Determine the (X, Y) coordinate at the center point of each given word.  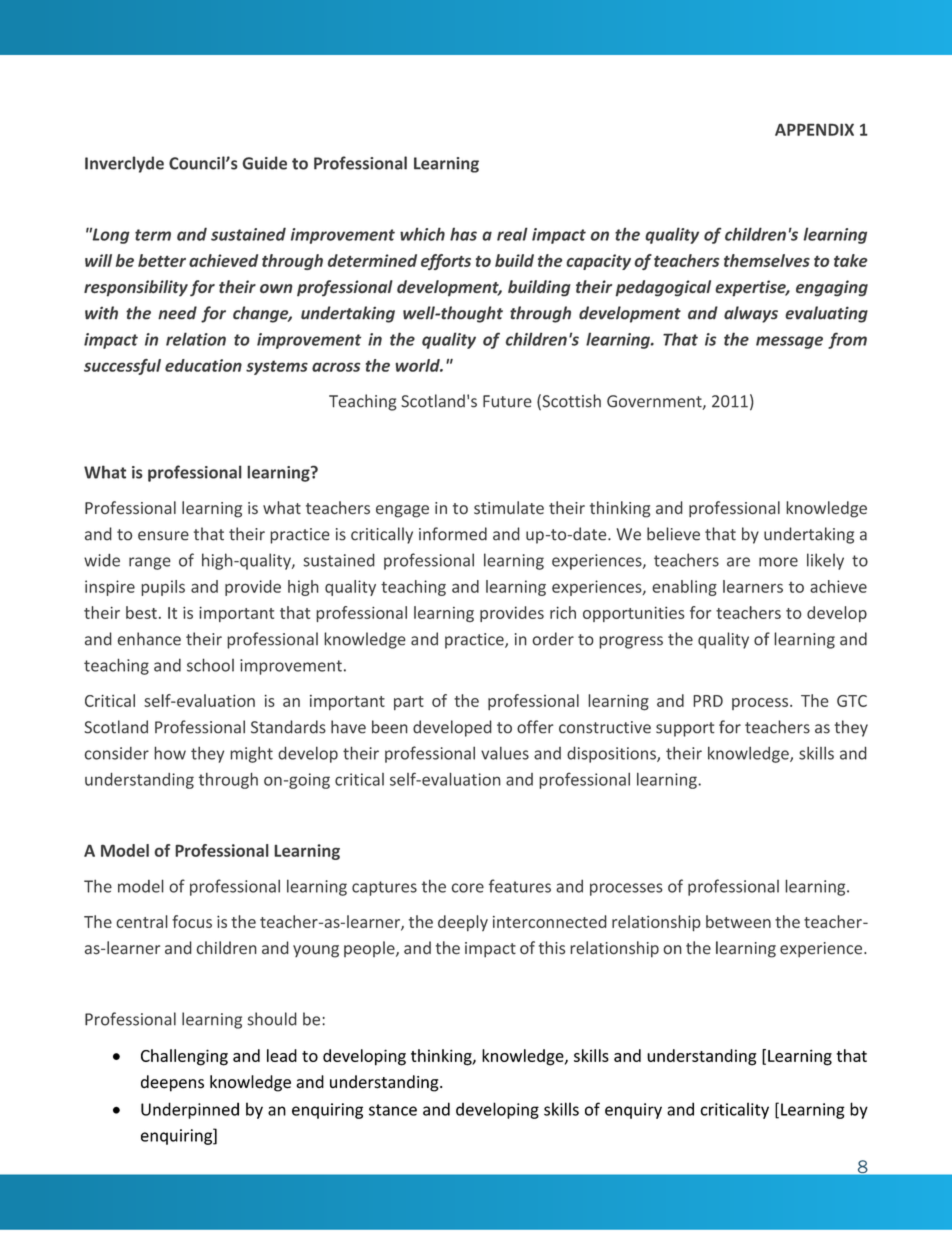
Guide (264, 163)
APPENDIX (814, 129)
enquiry (633, 1111)
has (463, 234)
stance (393, 1110)
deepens (172, 1083)
